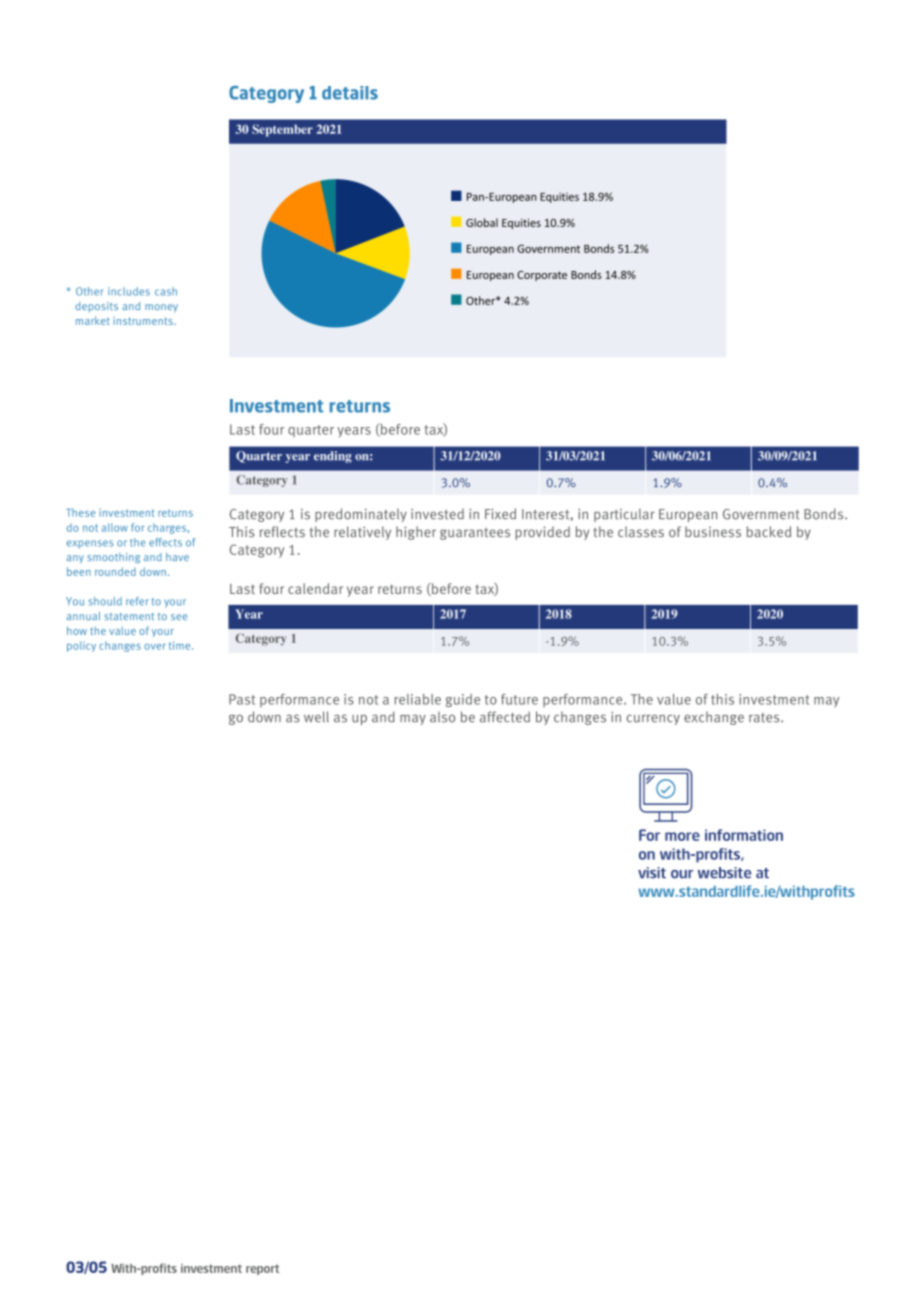  What do you see at coordinates (744, 835) in the page?
I see `information` at bounding box center [744, 835].
